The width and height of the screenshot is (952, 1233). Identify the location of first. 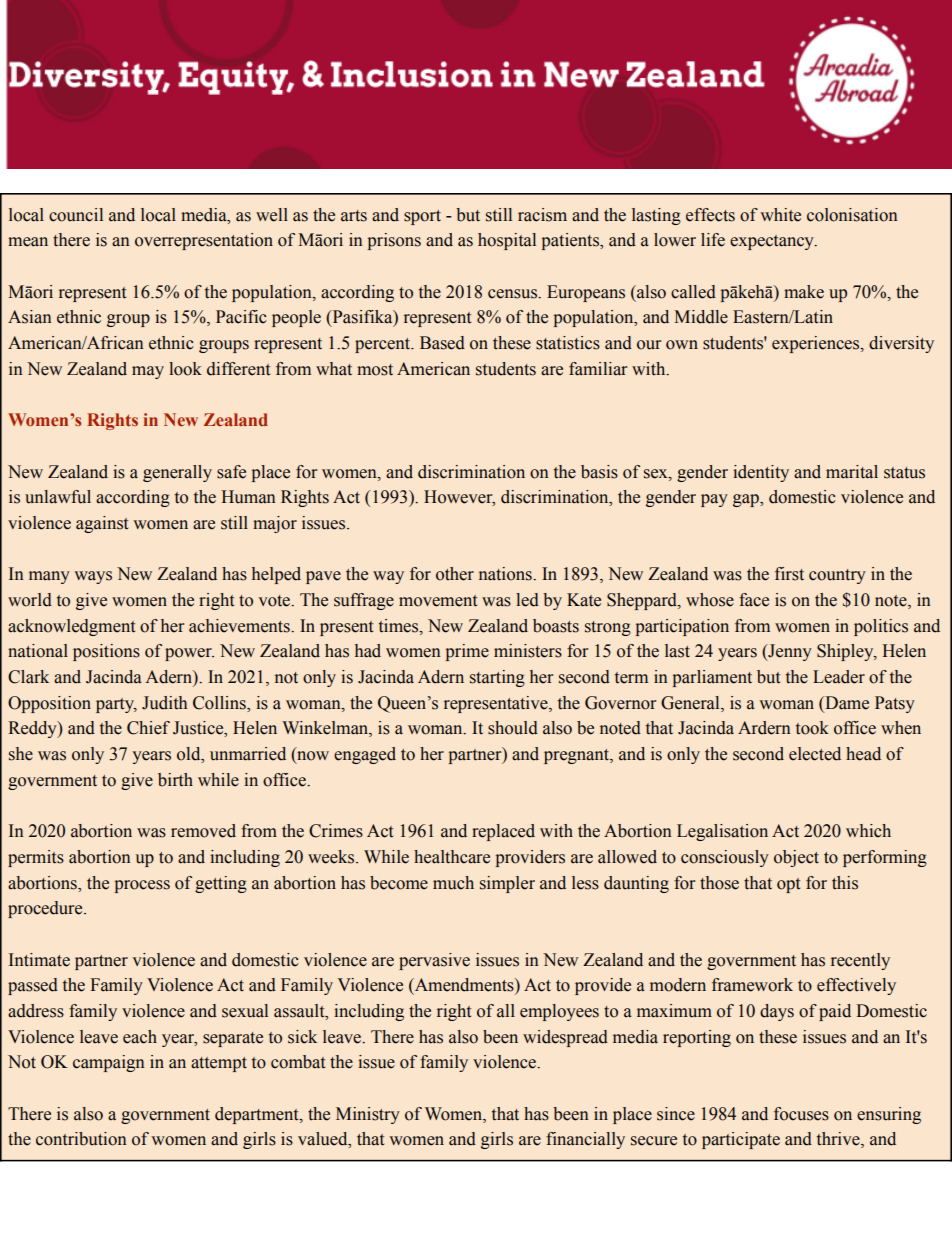
(789, 574).
